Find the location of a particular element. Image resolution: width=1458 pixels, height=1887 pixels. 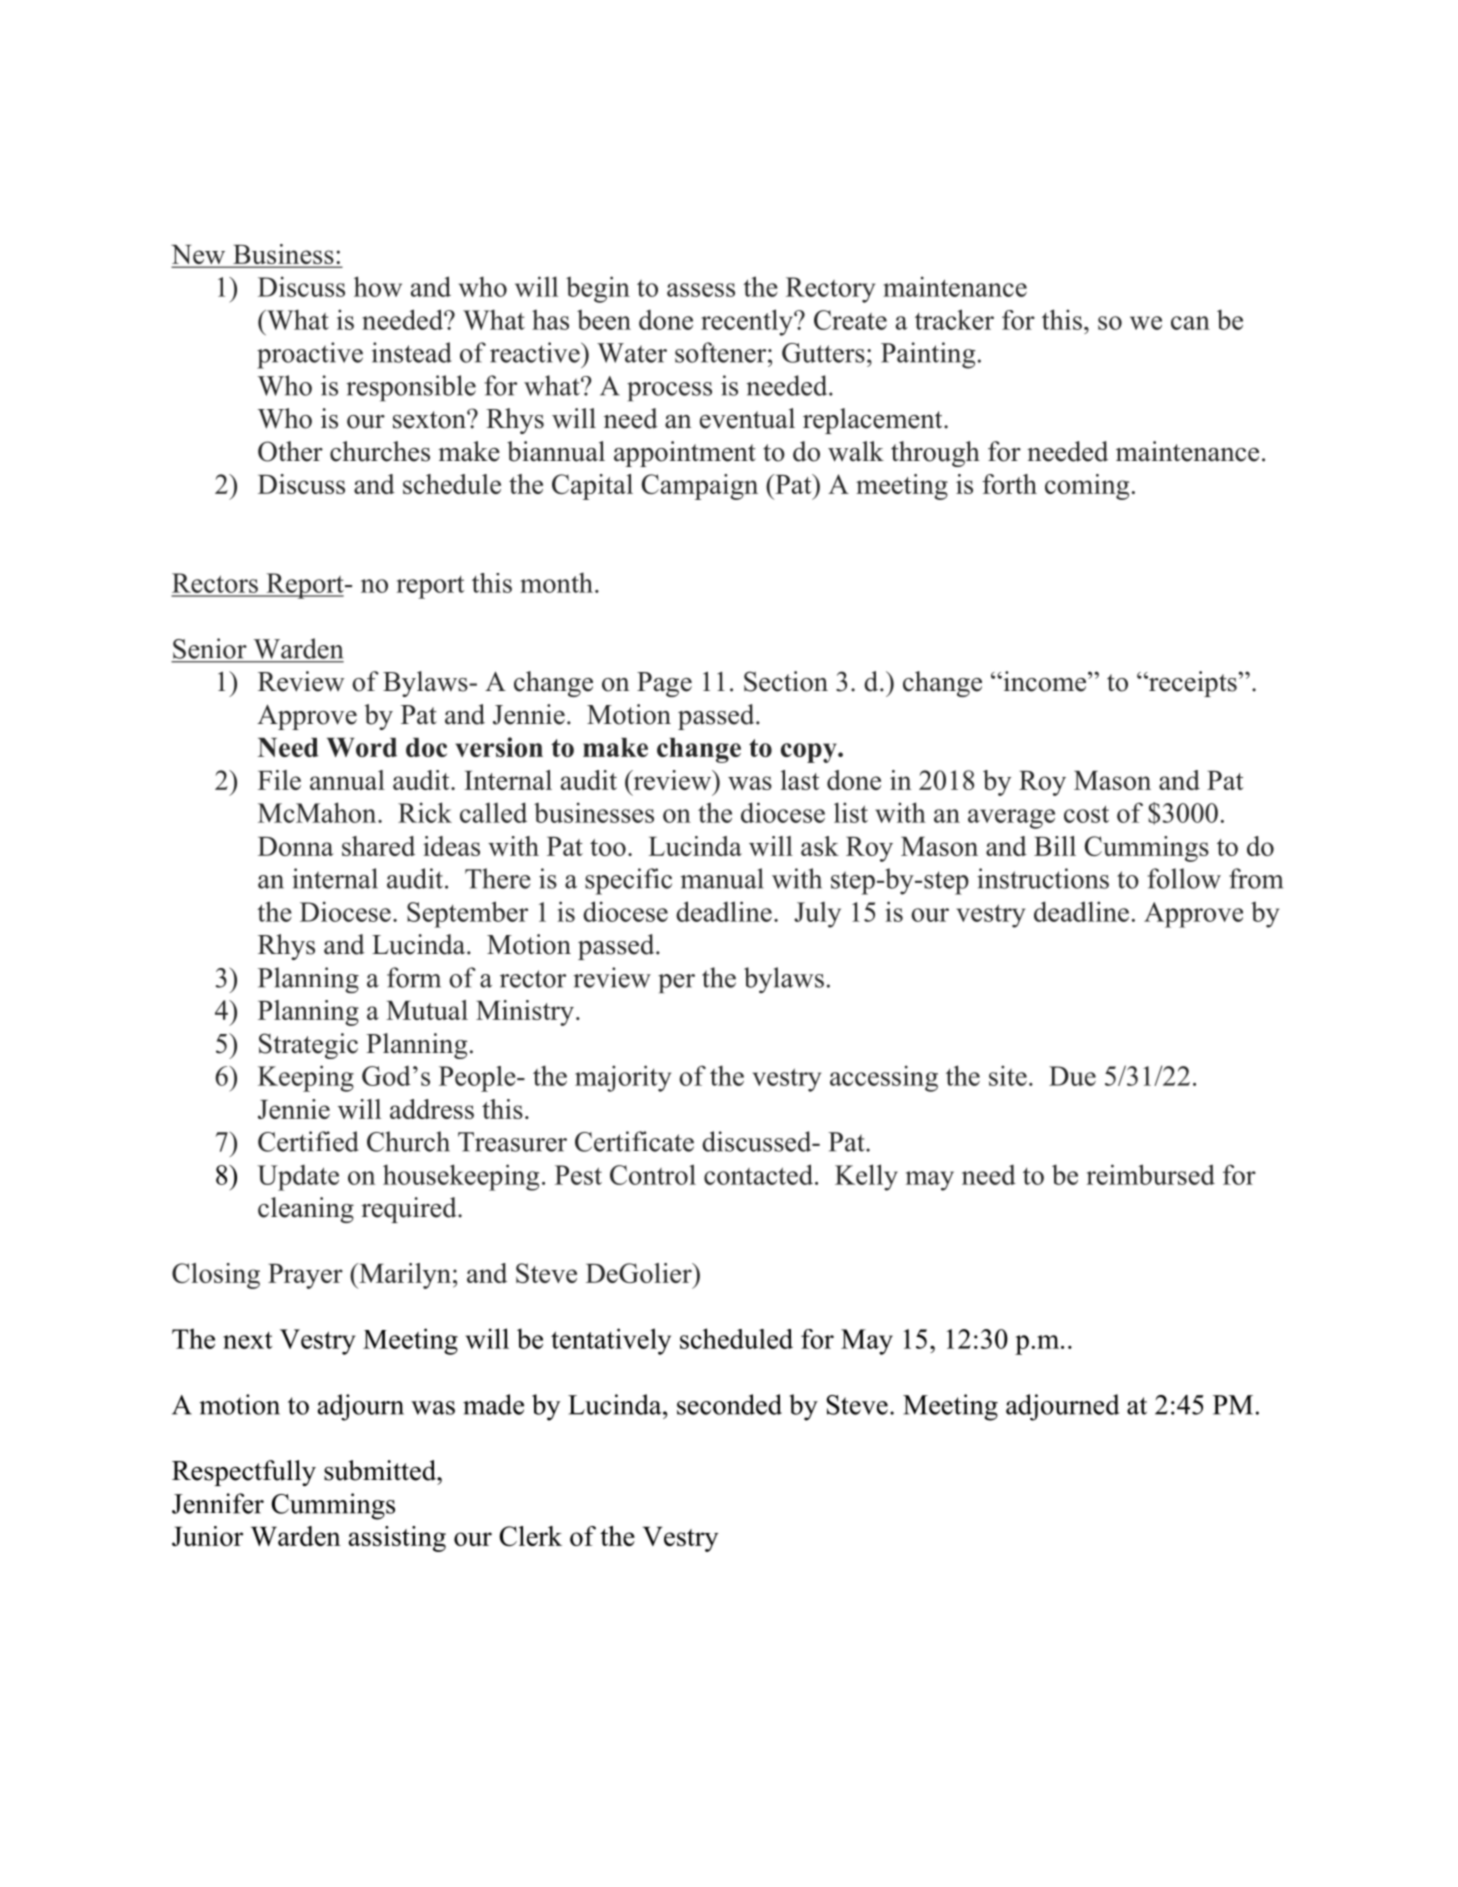

how is located at coordinates (378, 286).
